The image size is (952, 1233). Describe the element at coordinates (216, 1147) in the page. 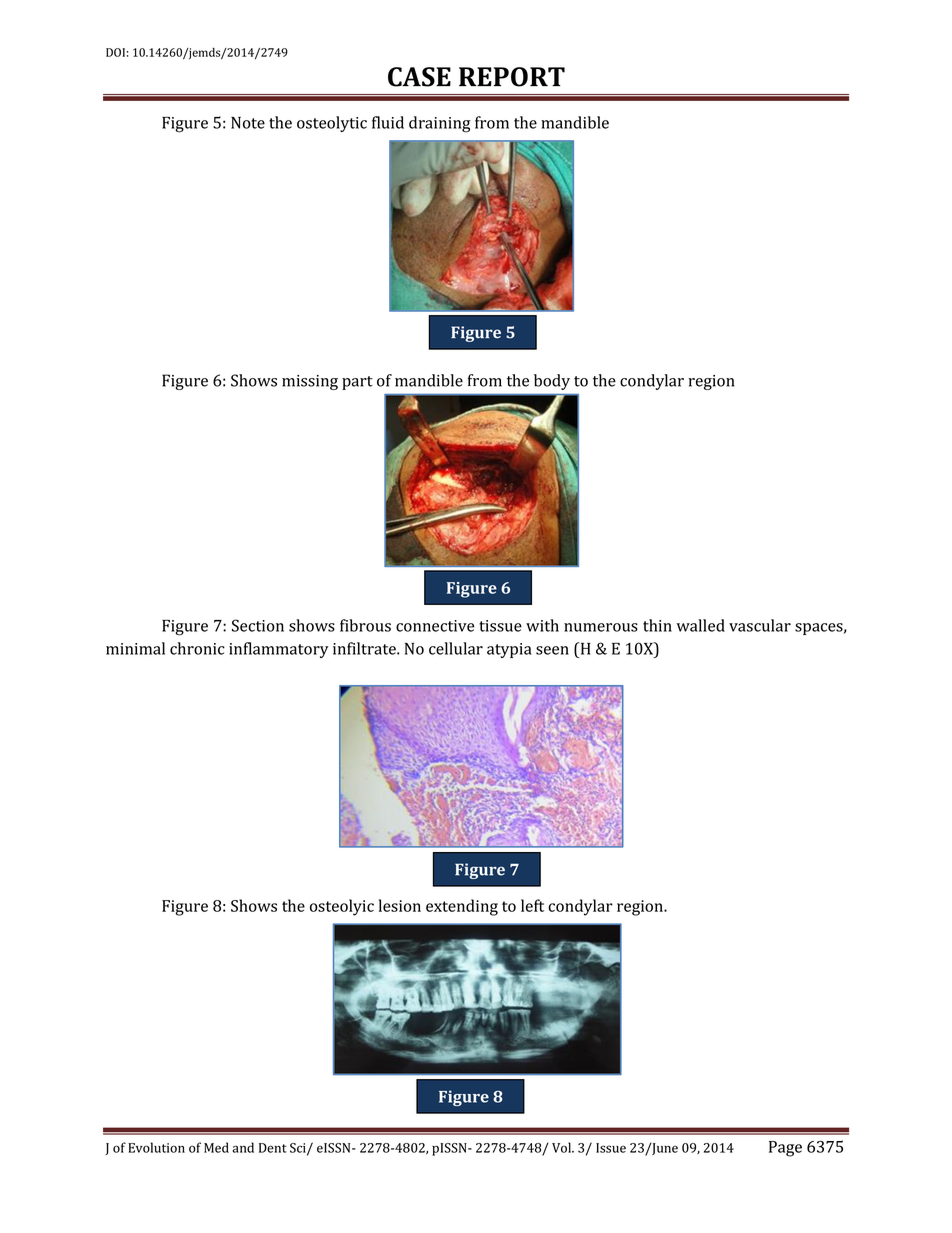

I see `Med` at that location.
